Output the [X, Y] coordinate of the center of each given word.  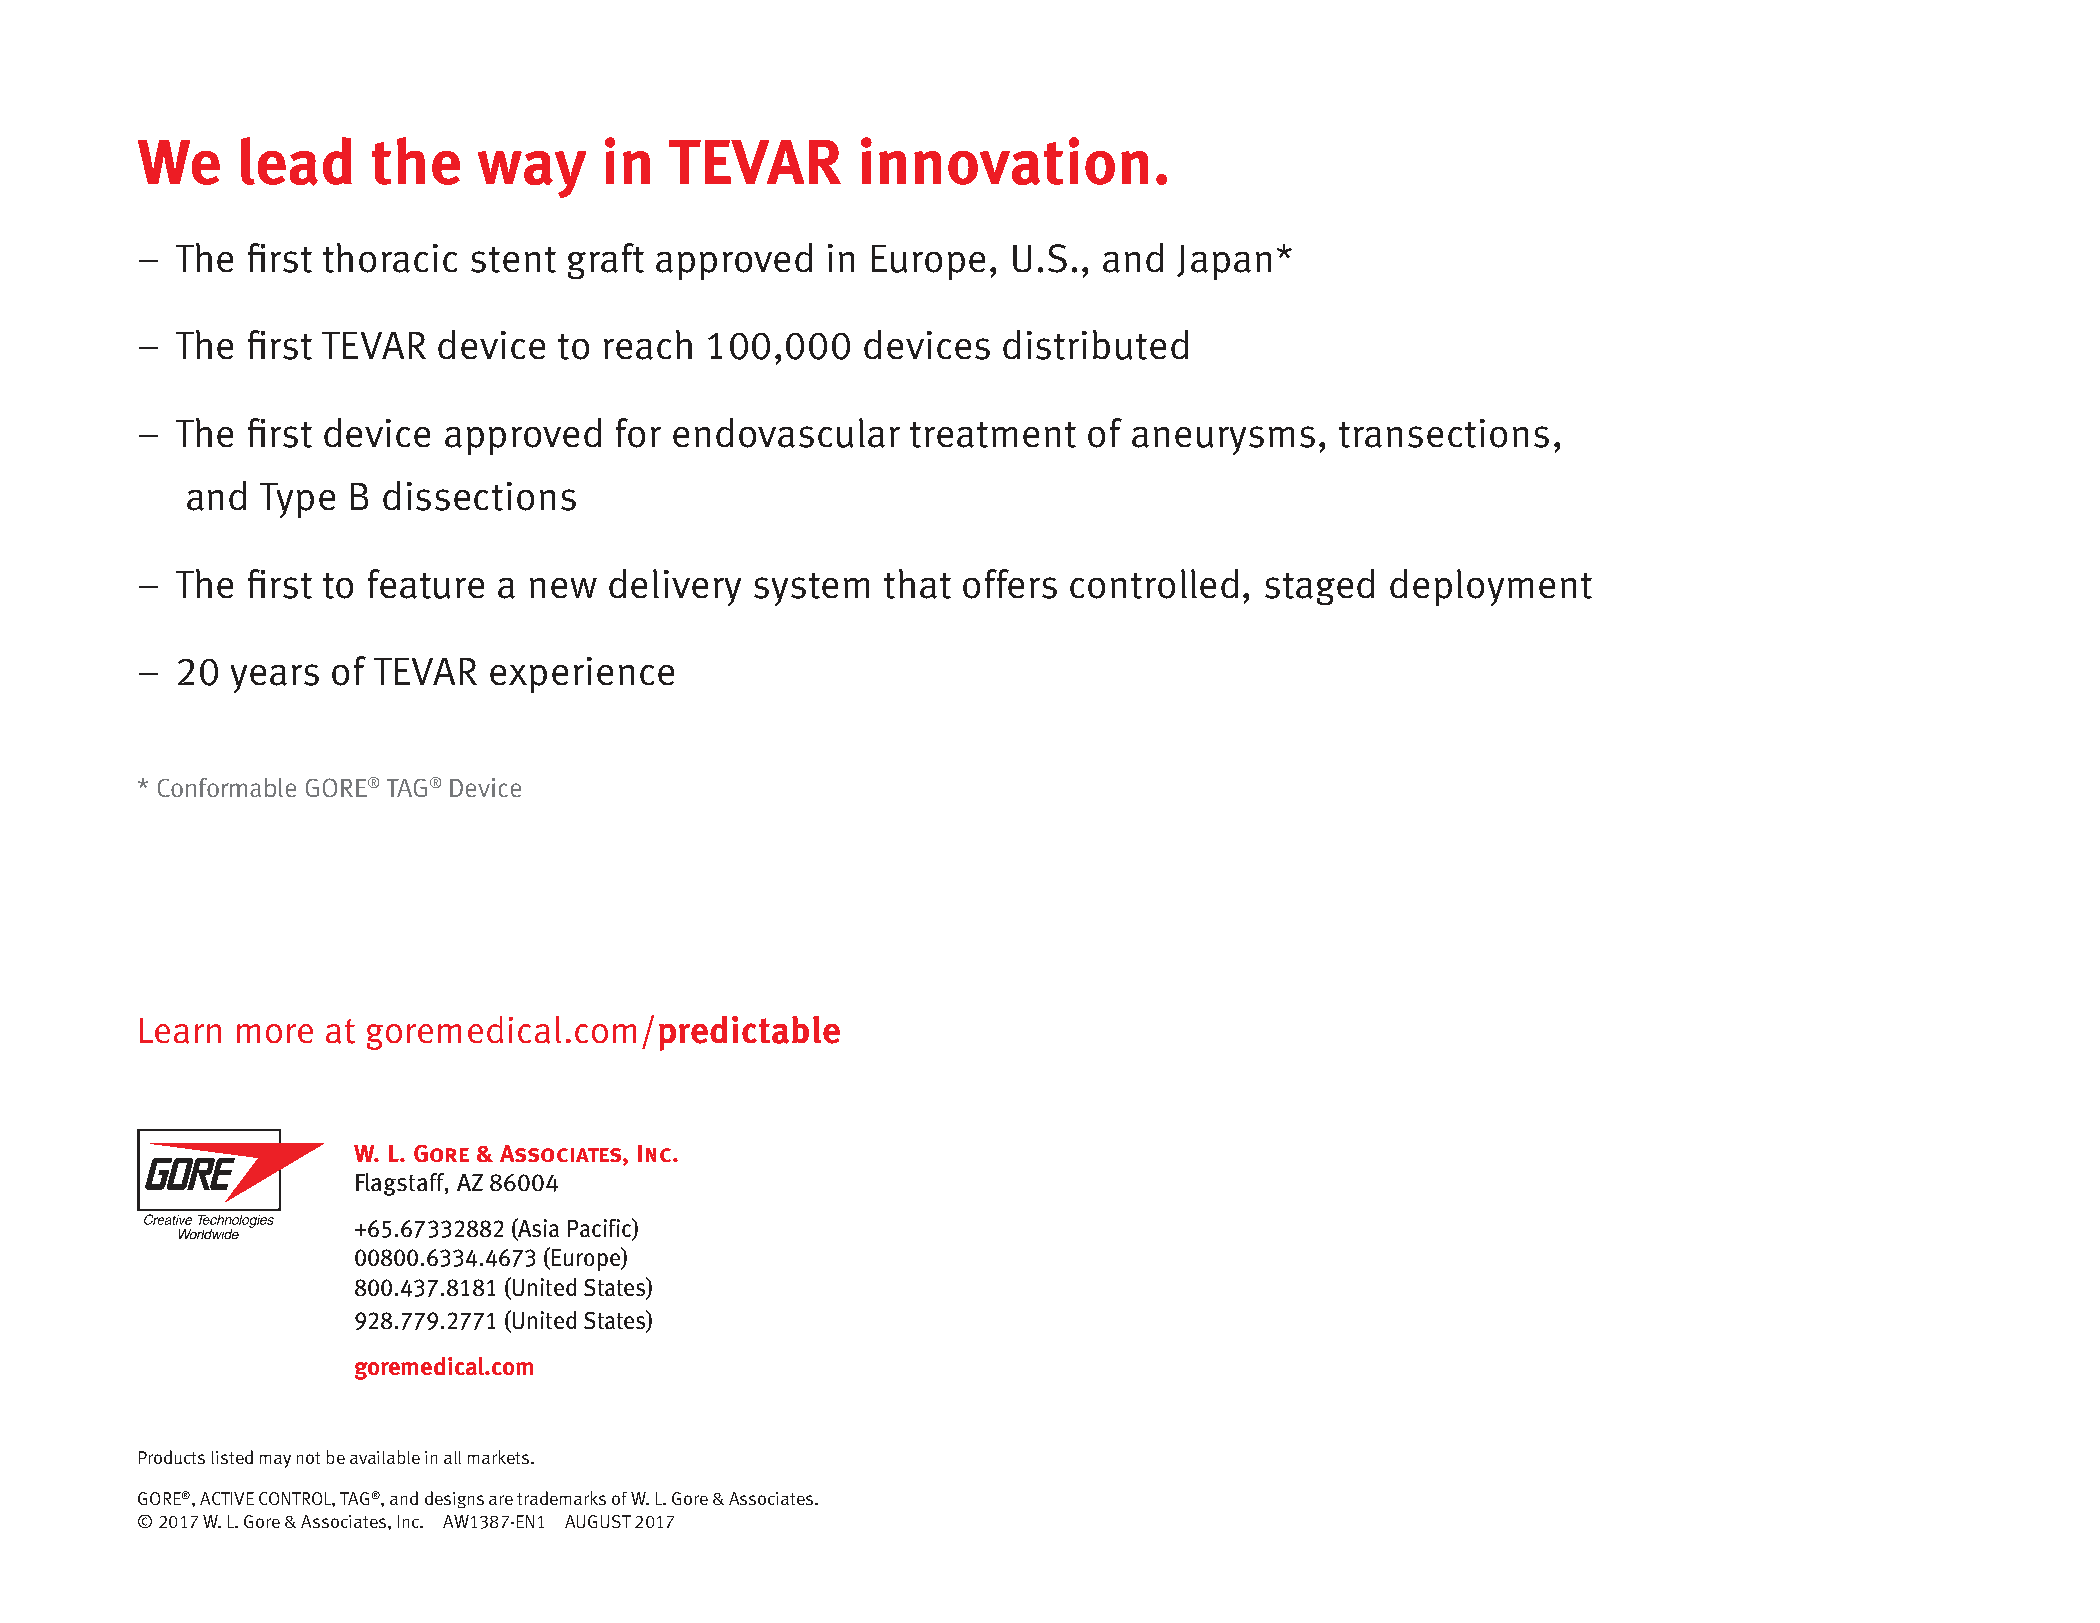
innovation [1004, 161]
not [308, 1458]
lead [296, 161]
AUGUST [598, 1521]
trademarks [561, 1498]
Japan [1224, 262]
